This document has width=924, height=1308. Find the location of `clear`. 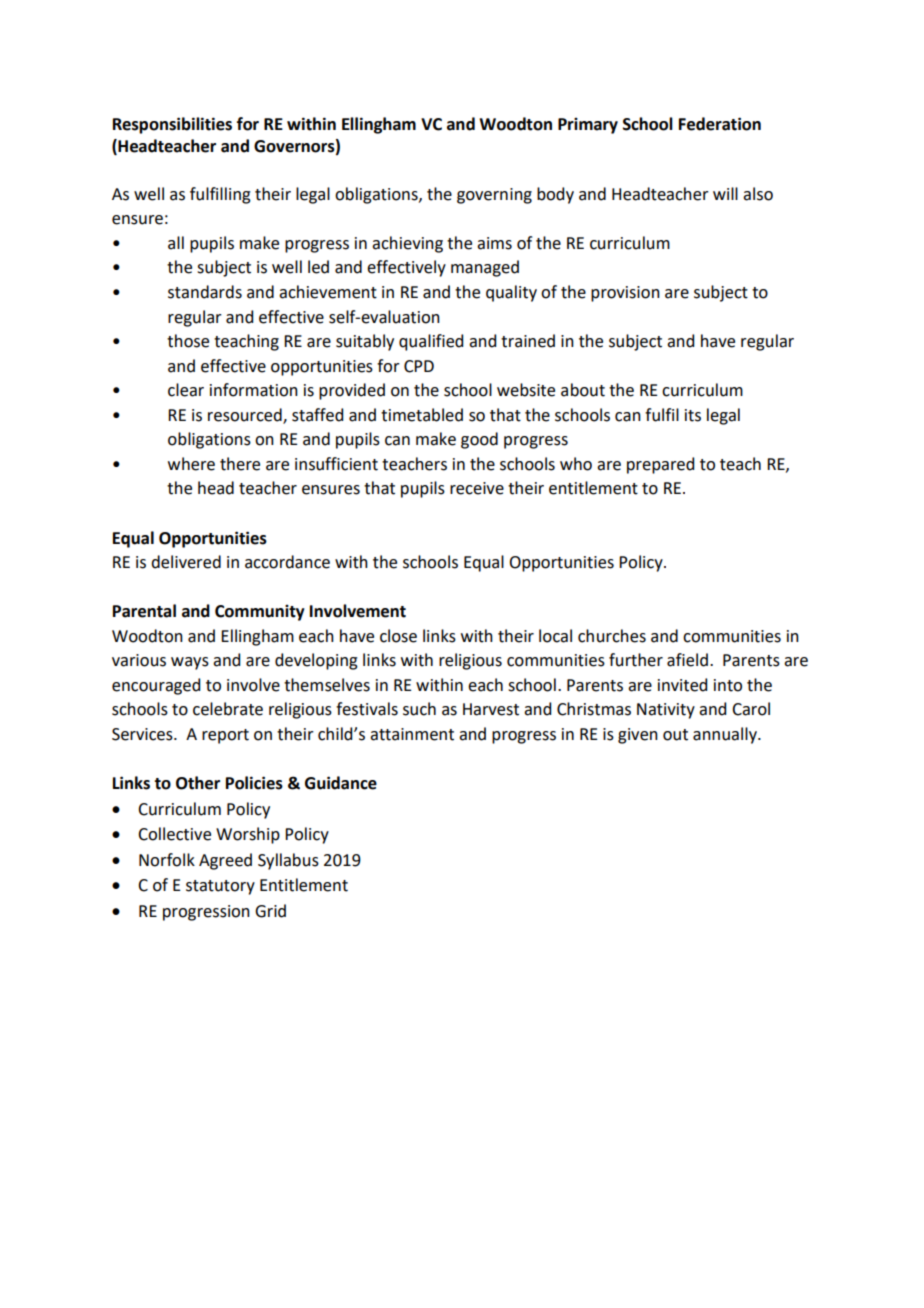

clear is located at coordinates (186, 390).
